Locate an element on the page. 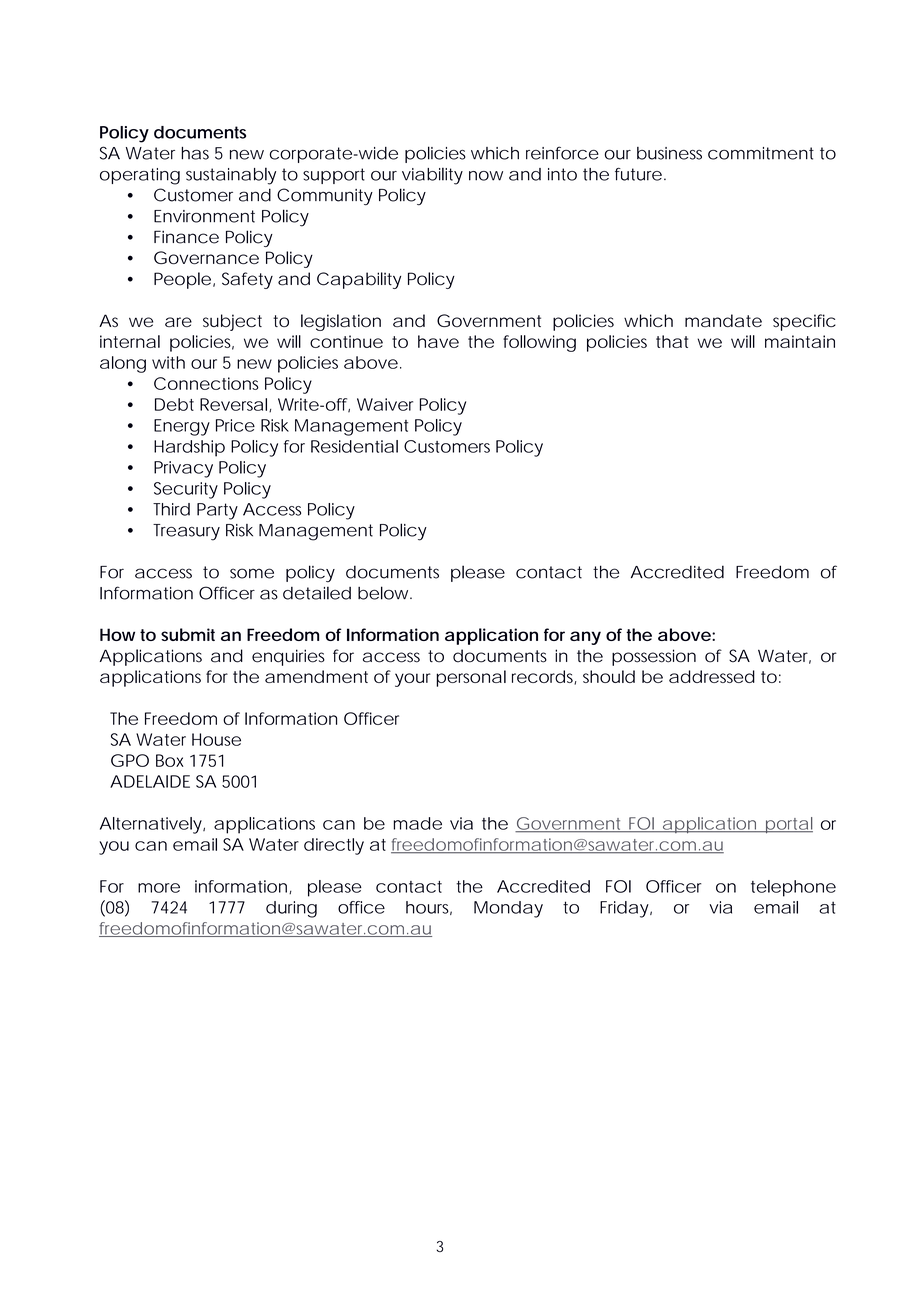 The width and height of the image is (924, 1308). more is located at coordinates (159, 888).
